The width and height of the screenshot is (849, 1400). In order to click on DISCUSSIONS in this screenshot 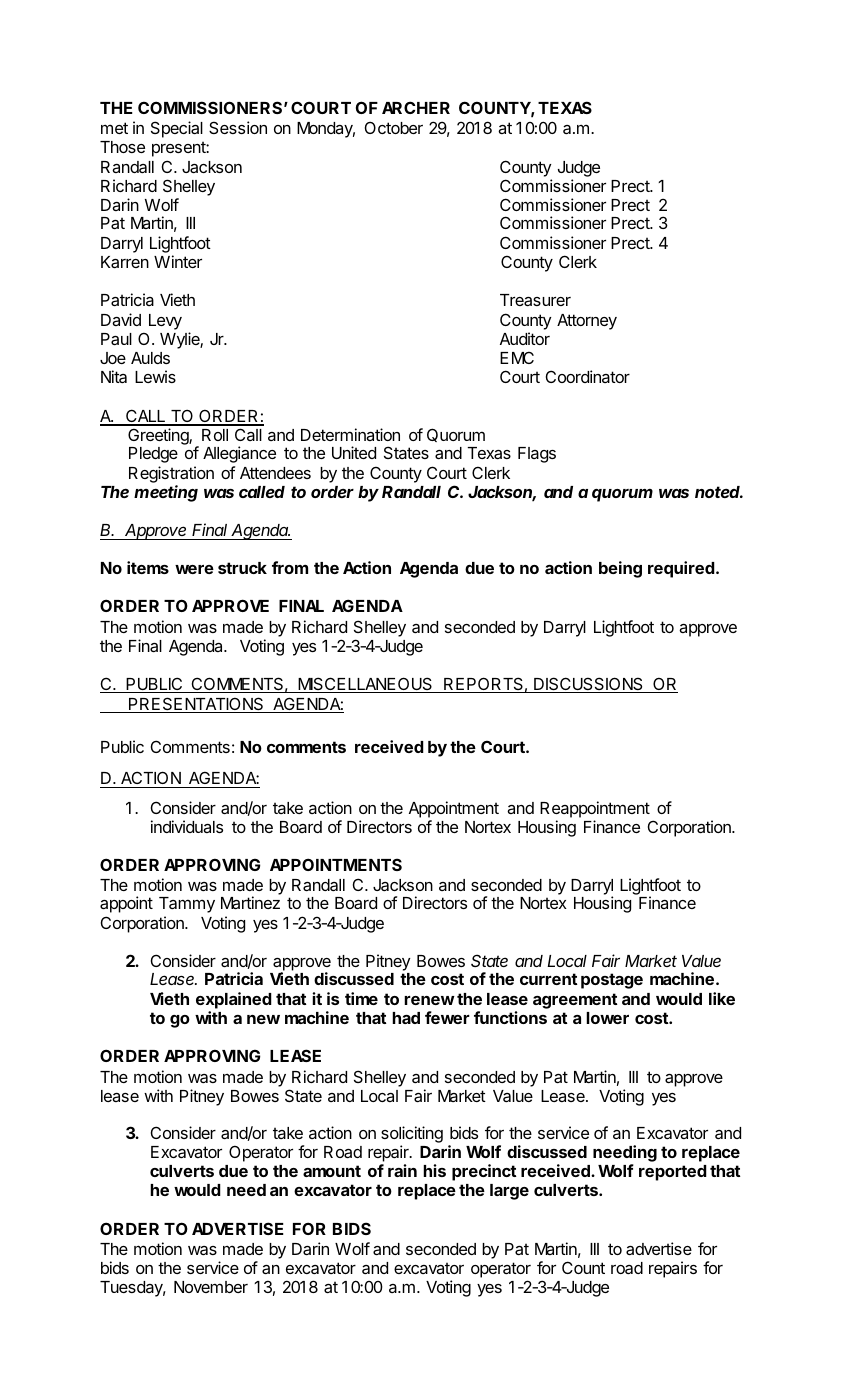, I will do `click(588, 685)`.
